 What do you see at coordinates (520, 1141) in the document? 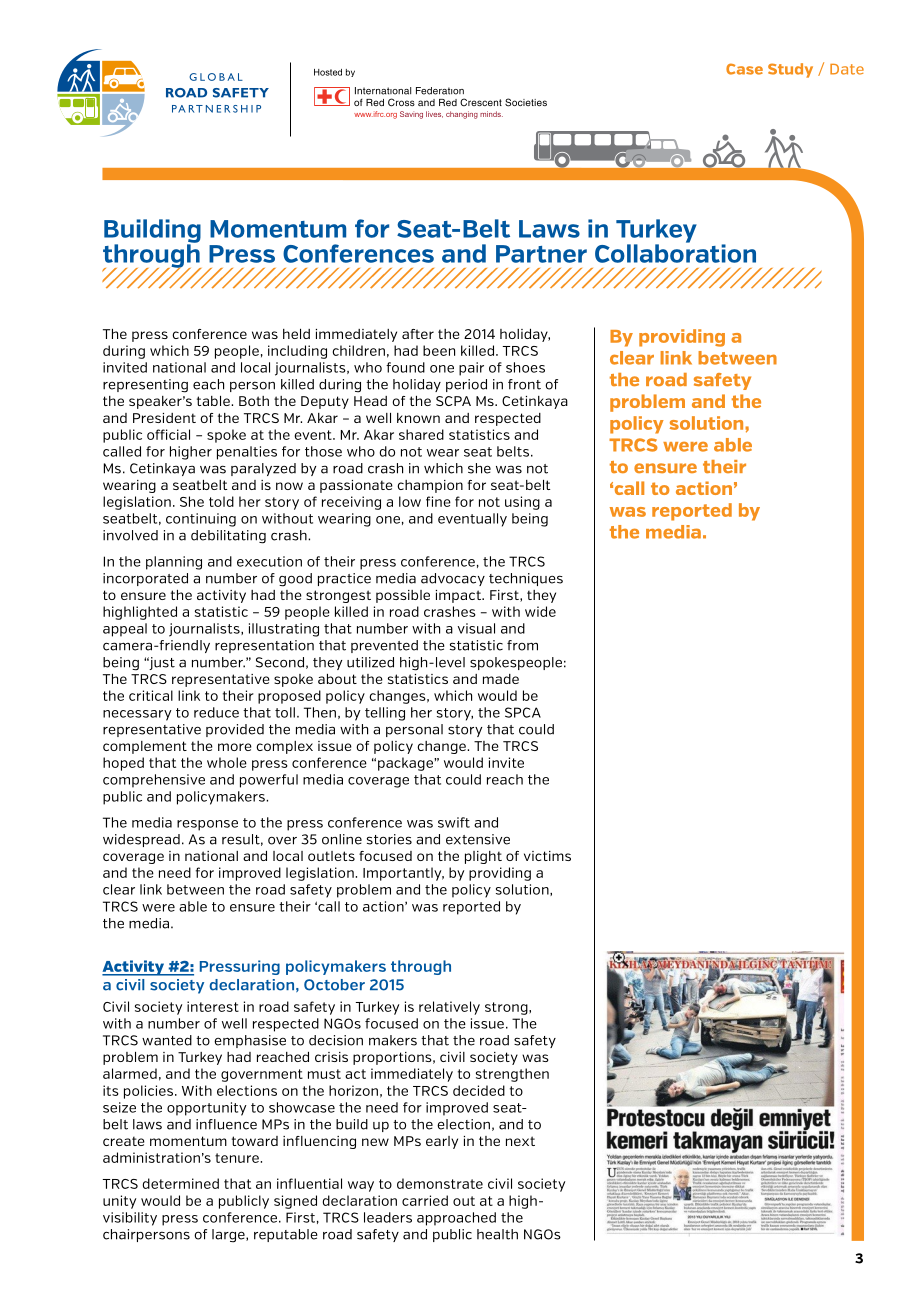
I see `next` at bounding box center [520, 1141].
